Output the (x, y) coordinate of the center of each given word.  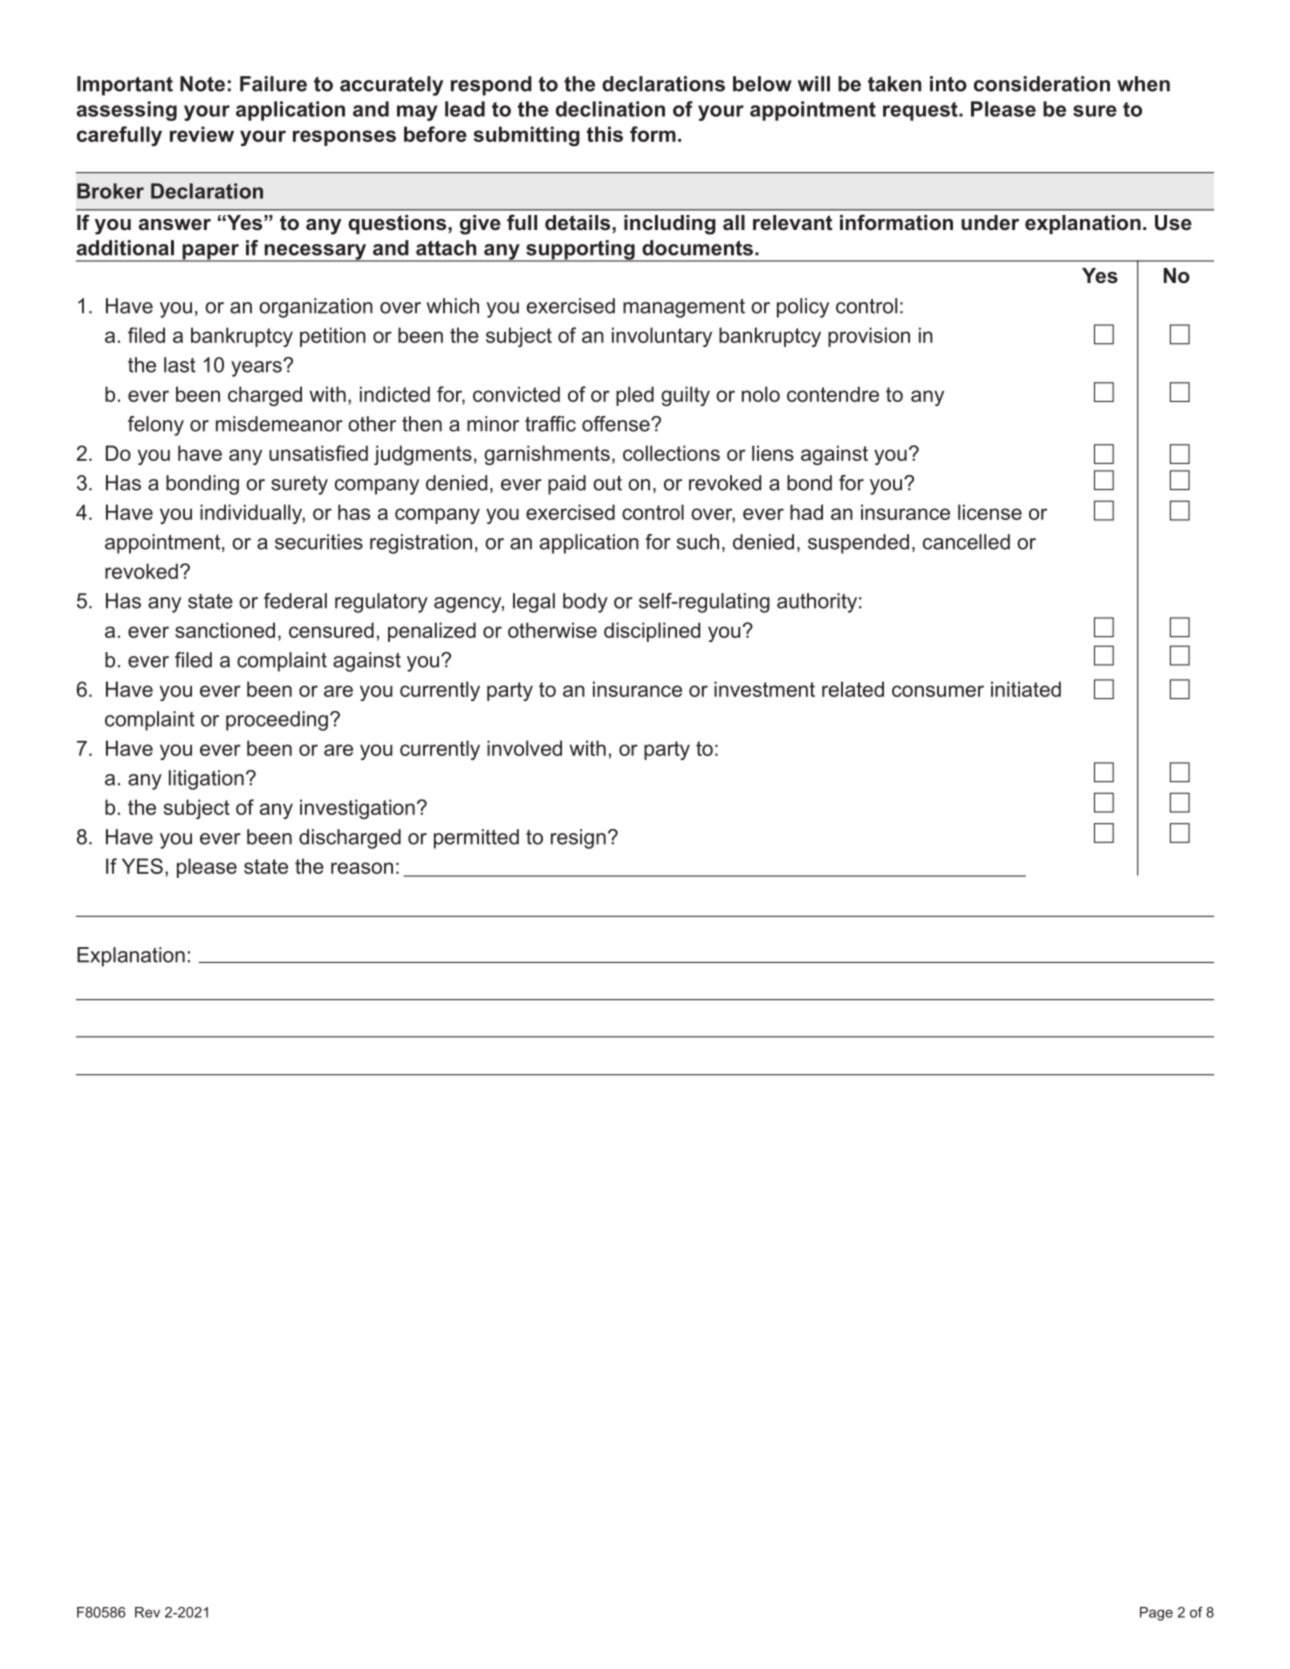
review (202, 134)
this (605, 134)
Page (1156, 1614)
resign (578, 839)
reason (362, 868)
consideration (1042, 84)
